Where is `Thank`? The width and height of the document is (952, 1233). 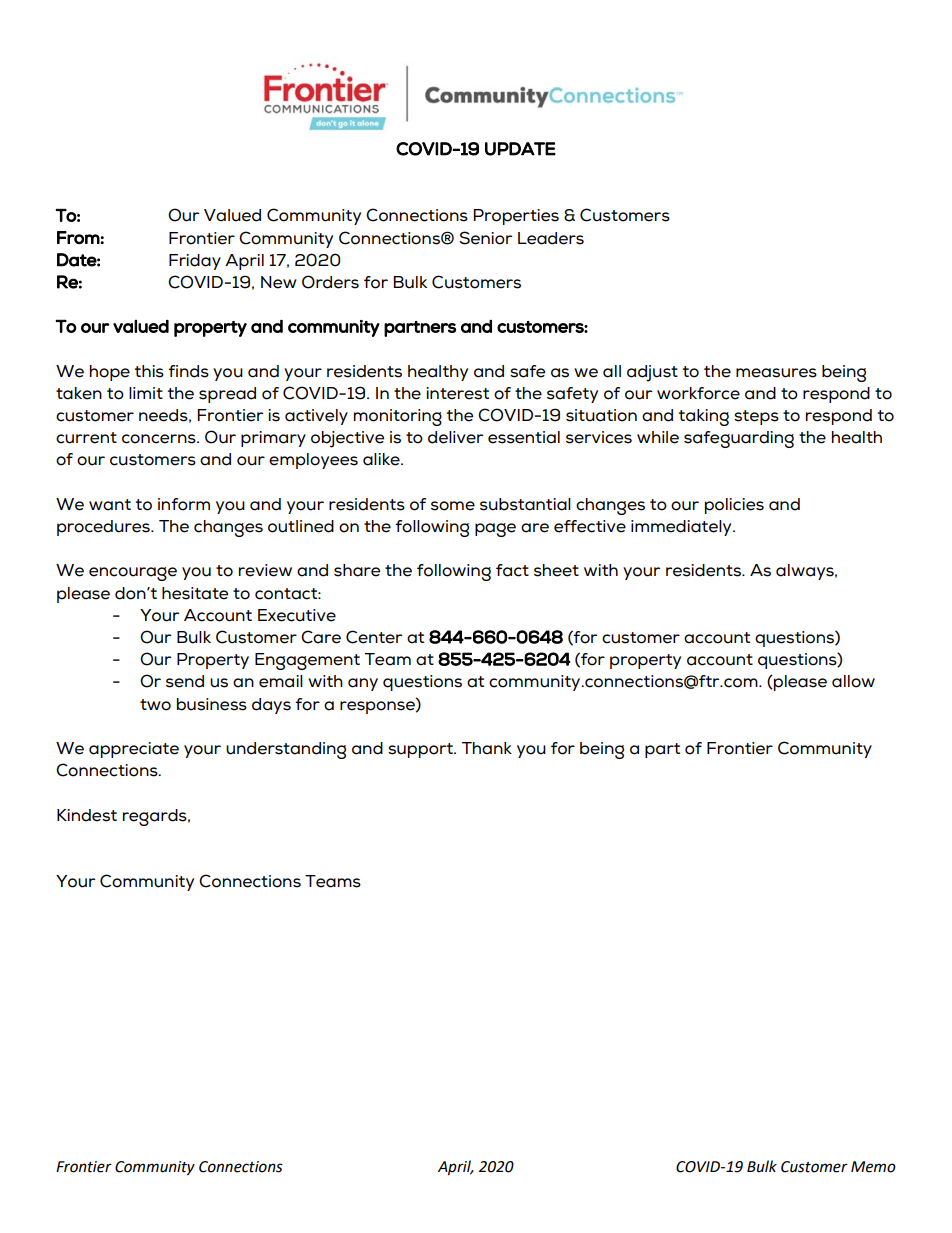 Thank is located at coordinates (487, 748).
